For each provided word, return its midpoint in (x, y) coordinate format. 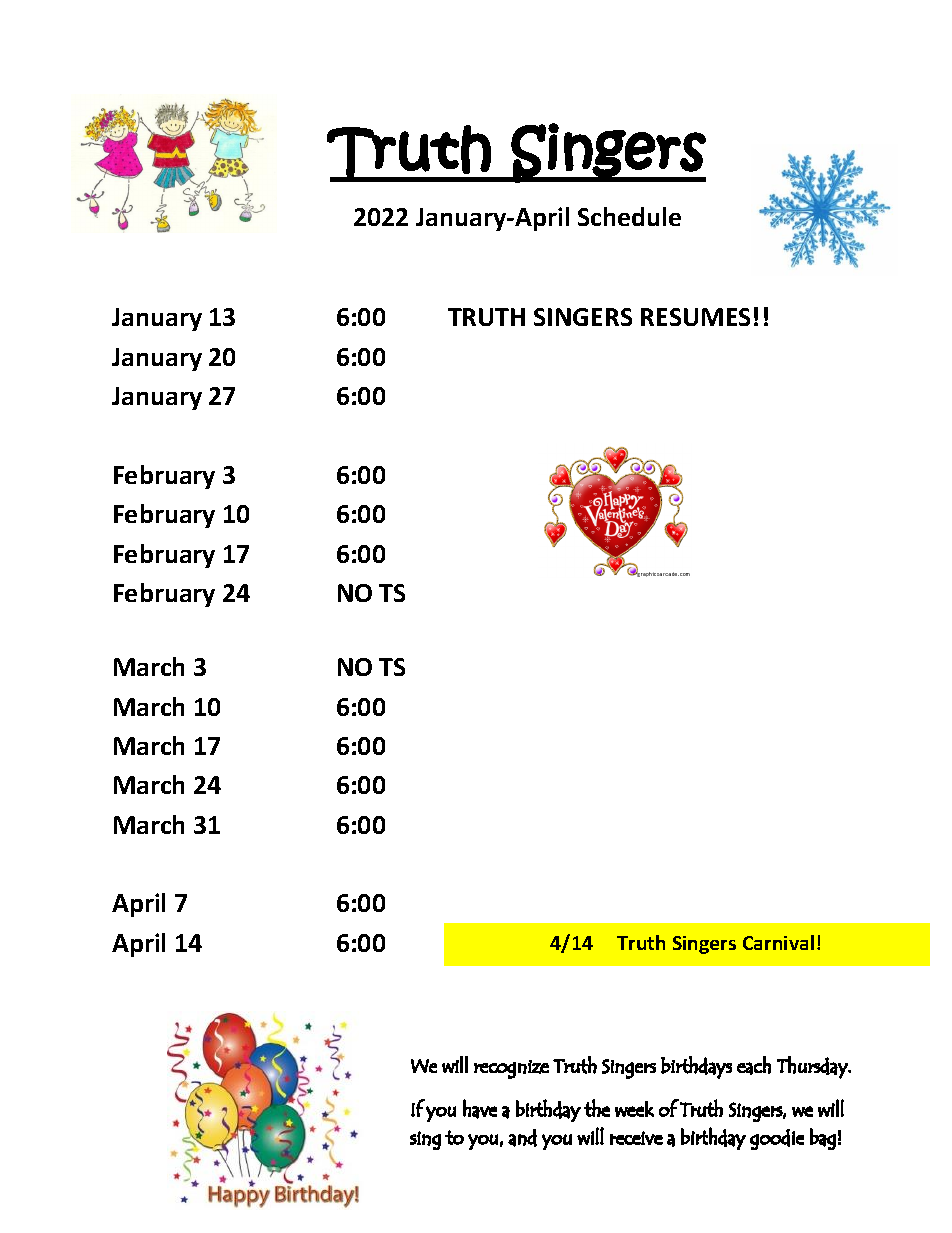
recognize (511, 1069)
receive (636, 1138)
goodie (777, 1139)
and (522, 1138)
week (634, 1109)
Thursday (813, 1067)
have (480, 1109)
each (754, 1065)
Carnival (778, 942)
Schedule (629, 216)
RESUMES (695, 317)
